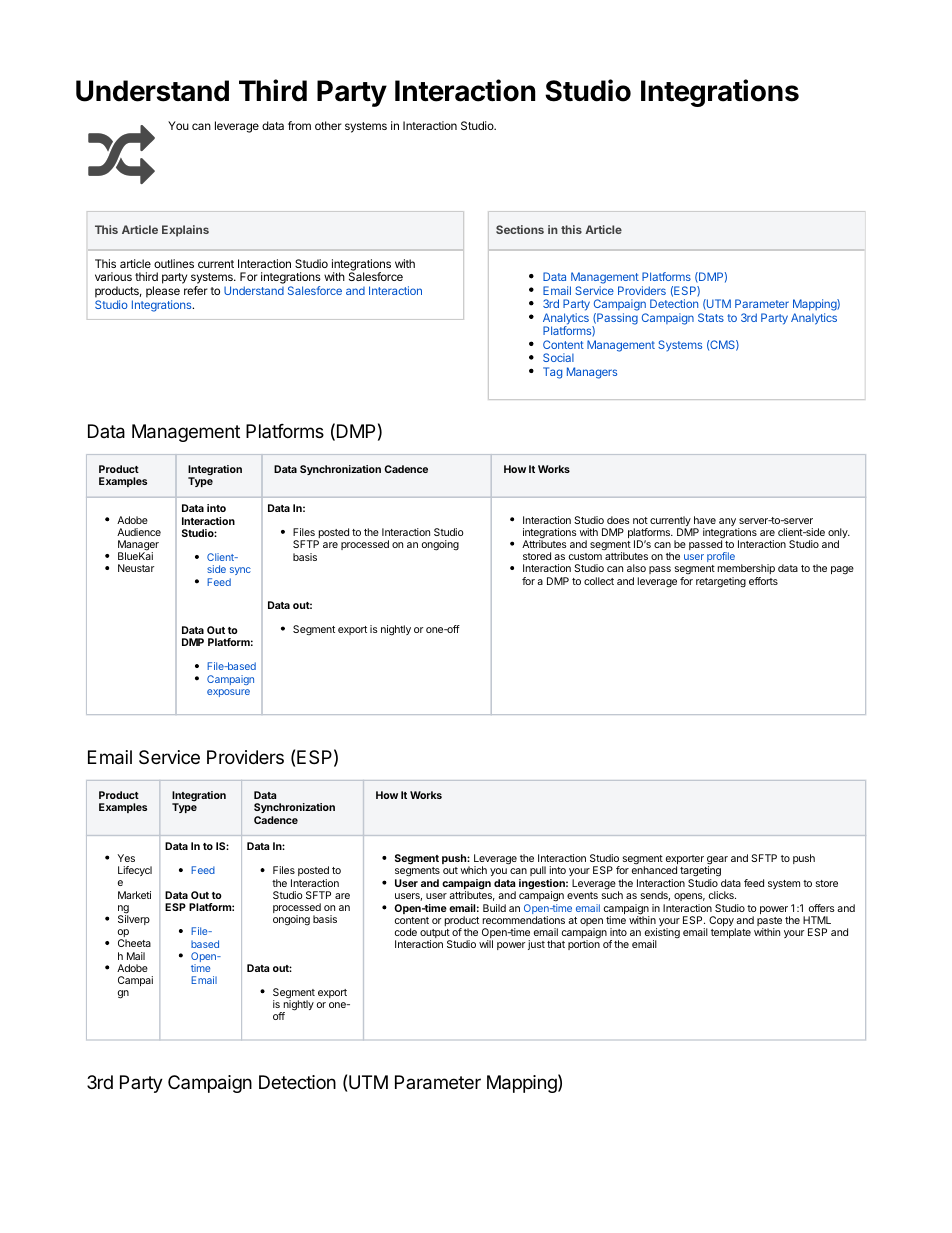 This screenshot has height=1233, width=952. What do you see at coordinates (558, 357) in the screenshot?
I see `Social` at bounding box center [558, 357].
